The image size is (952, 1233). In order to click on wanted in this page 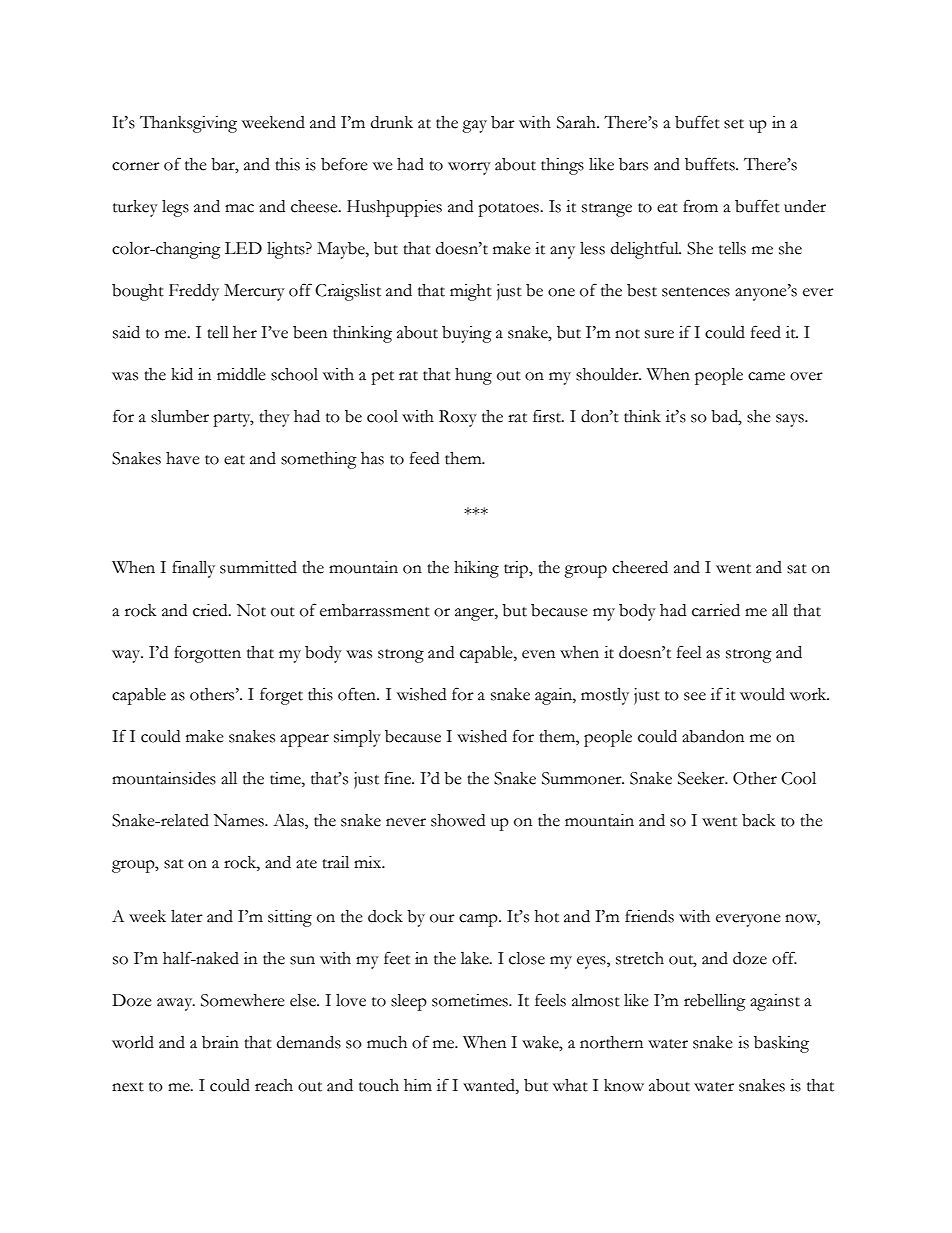, I will do `click(490, 1085)`.
